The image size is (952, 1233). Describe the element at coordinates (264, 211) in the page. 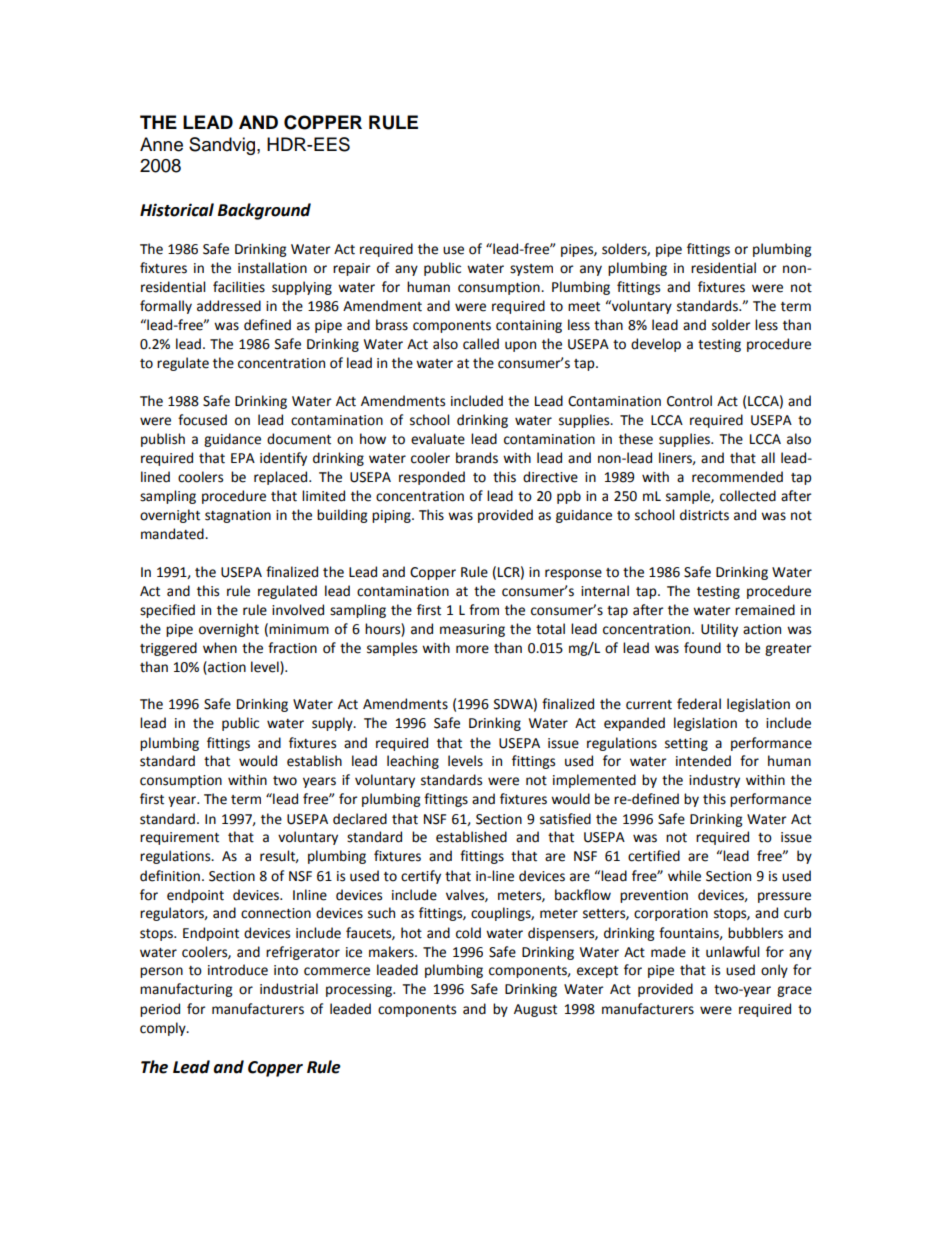

I see `Background` at that location.
